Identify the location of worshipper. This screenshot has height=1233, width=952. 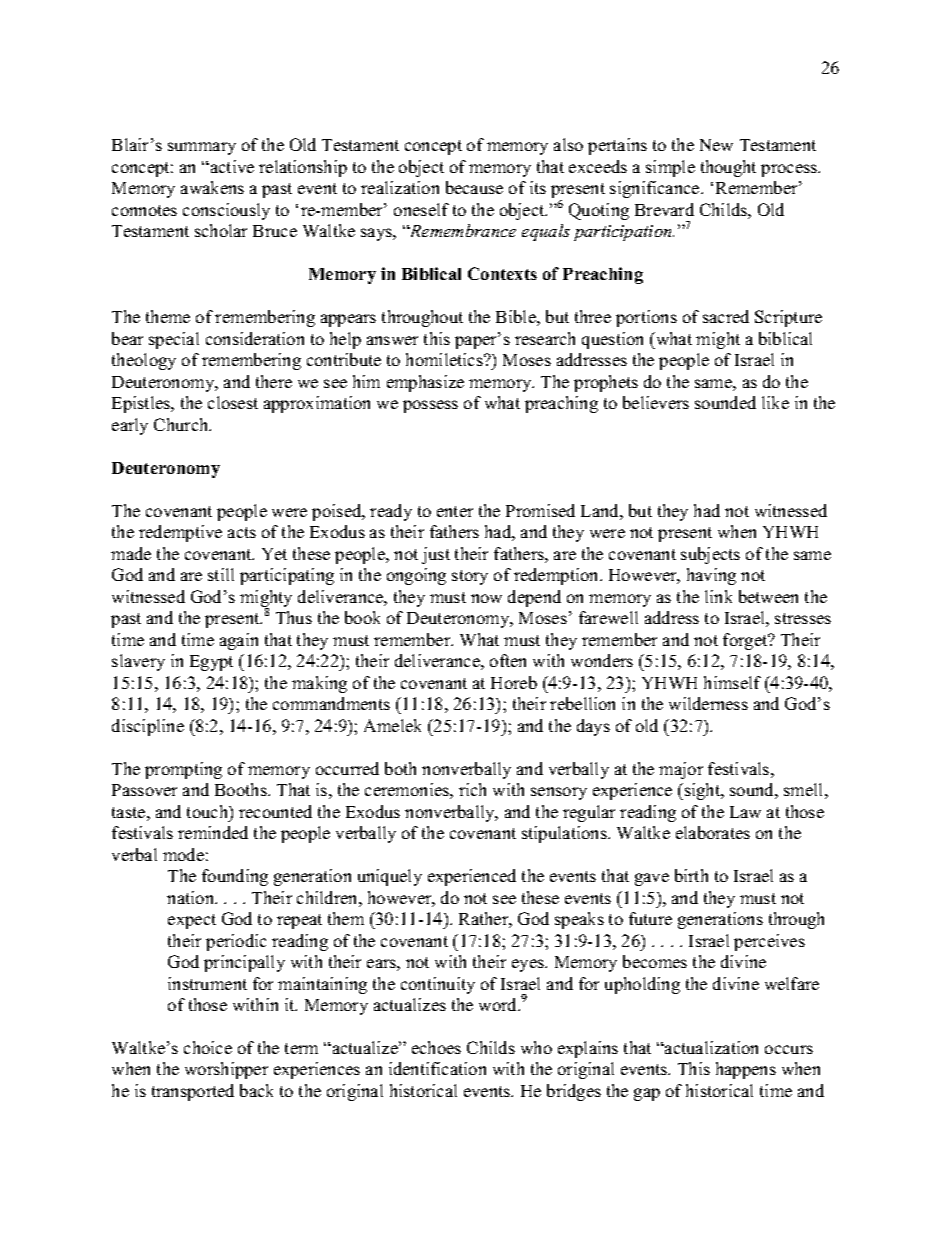
(226, 1070).
